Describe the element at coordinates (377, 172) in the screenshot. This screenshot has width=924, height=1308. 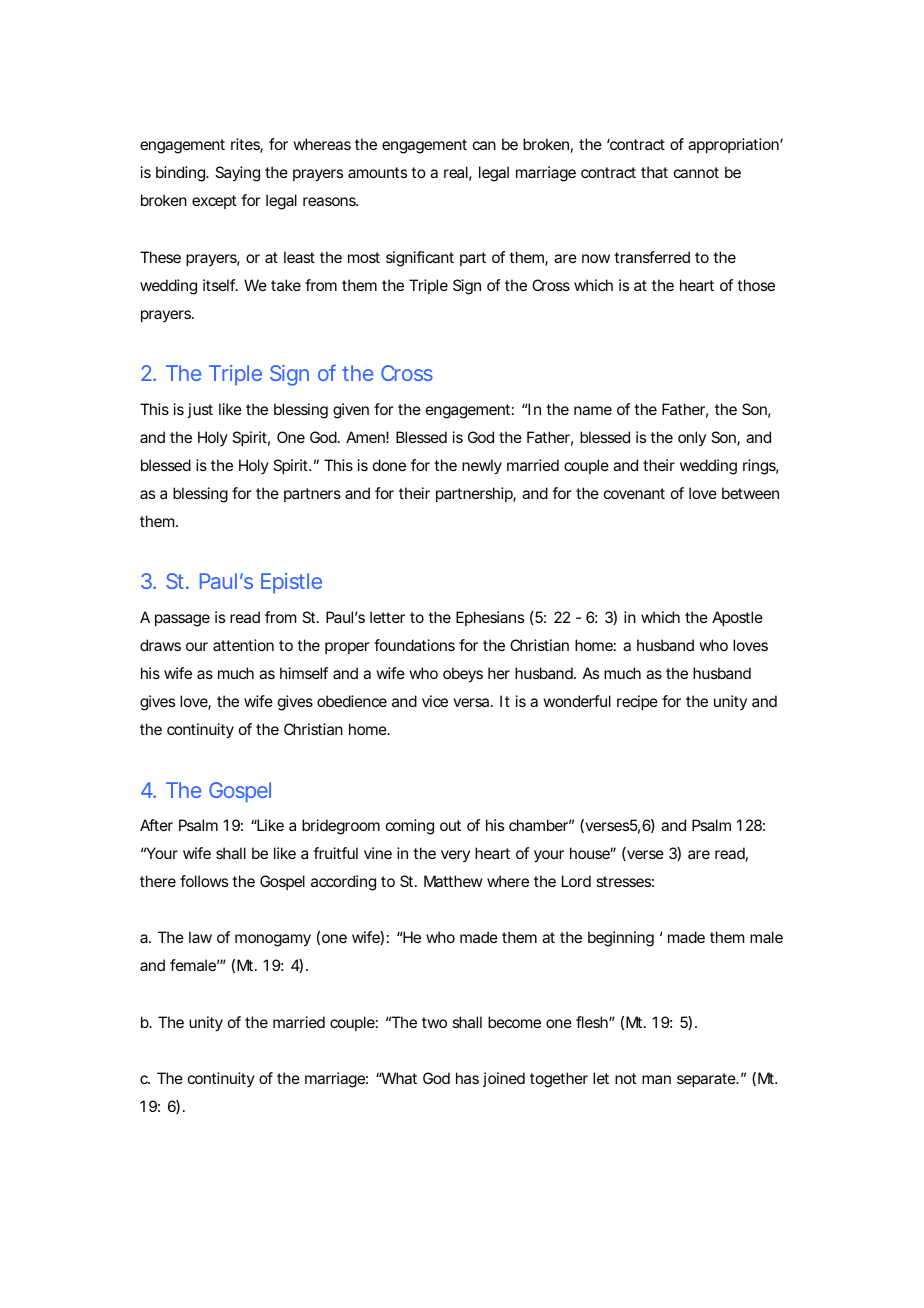
I see `amounts` at that location.
